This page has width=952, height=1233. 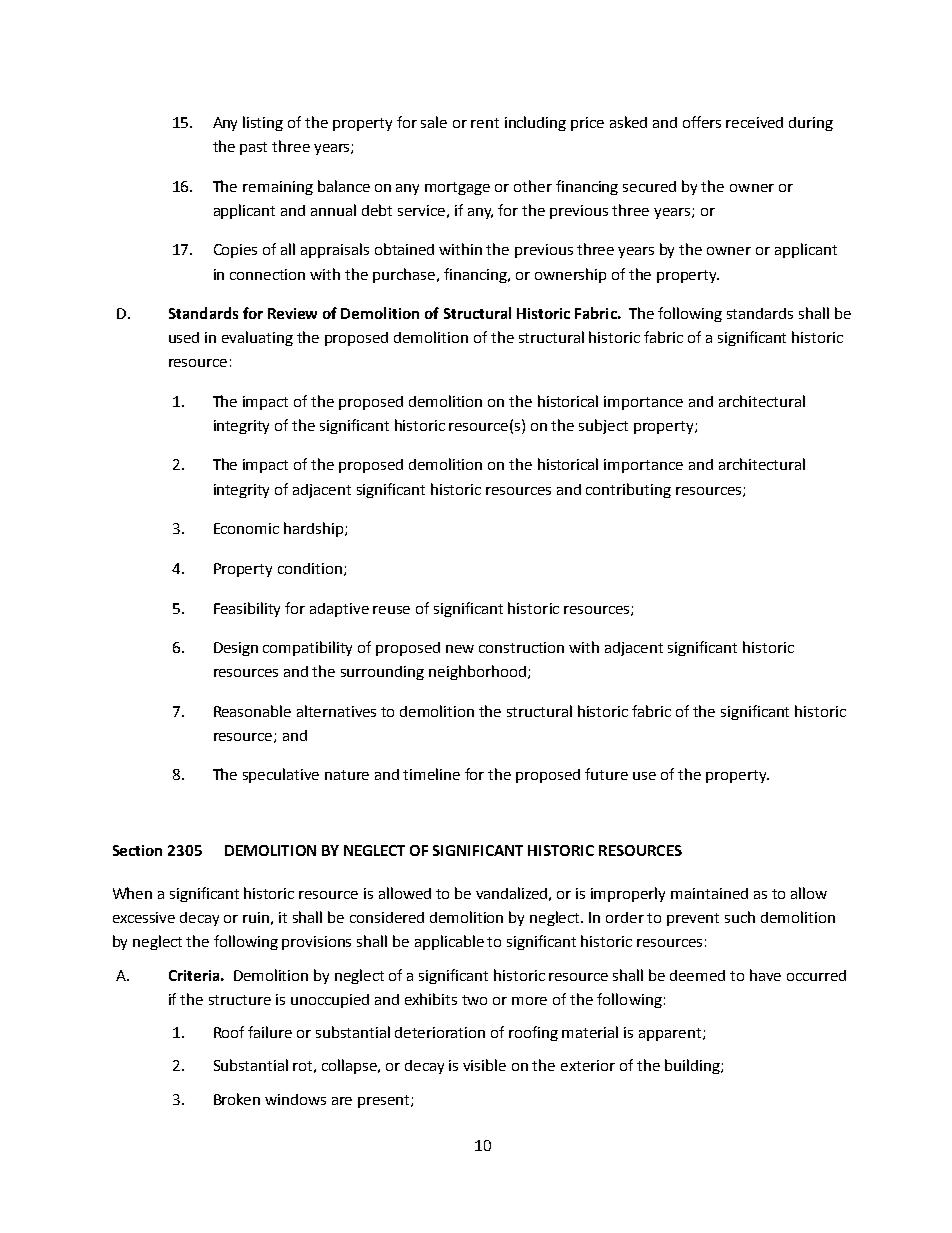 What do you see at coordinates (237, 1099) in the page?
I see `Broken` at bounding box center [237, 1099].
